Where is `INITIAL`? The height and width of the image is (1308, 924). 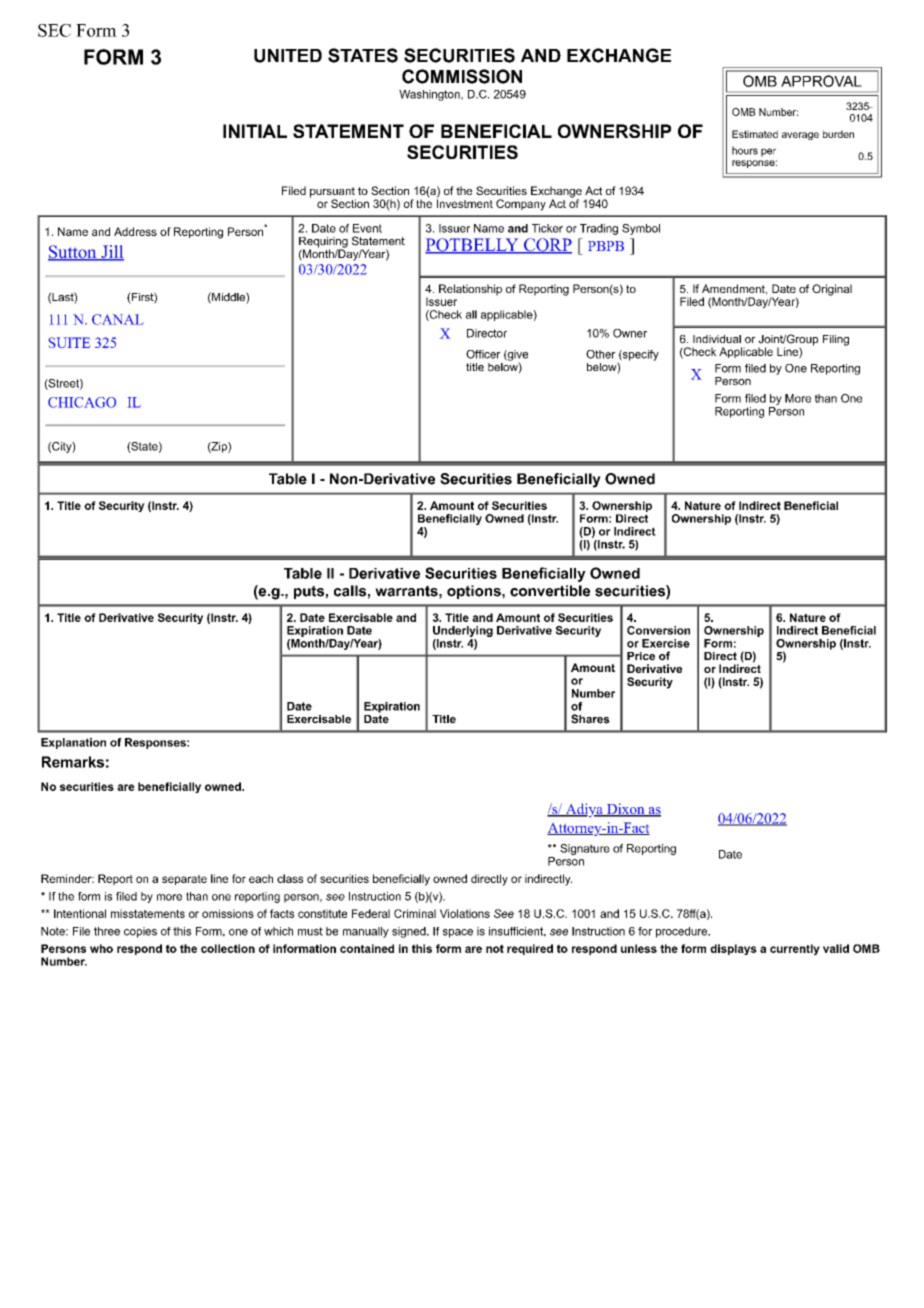 INITIAL is located at coordinates (255, 131).
